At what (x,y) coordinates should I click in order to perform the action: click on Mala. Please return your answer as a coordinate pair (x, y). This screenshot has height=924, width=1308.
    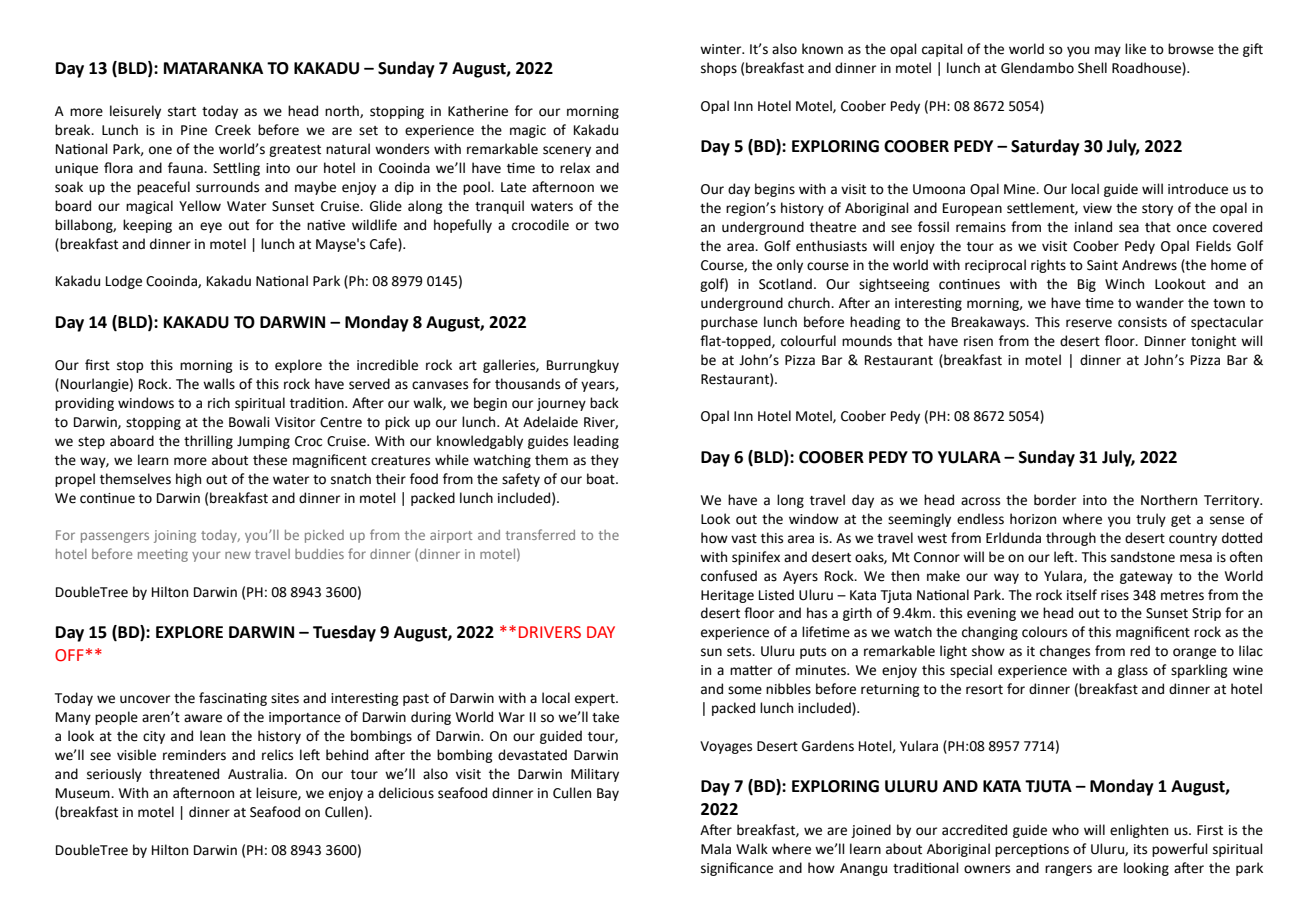
    Looking at the image, I should click on (716, 849).
